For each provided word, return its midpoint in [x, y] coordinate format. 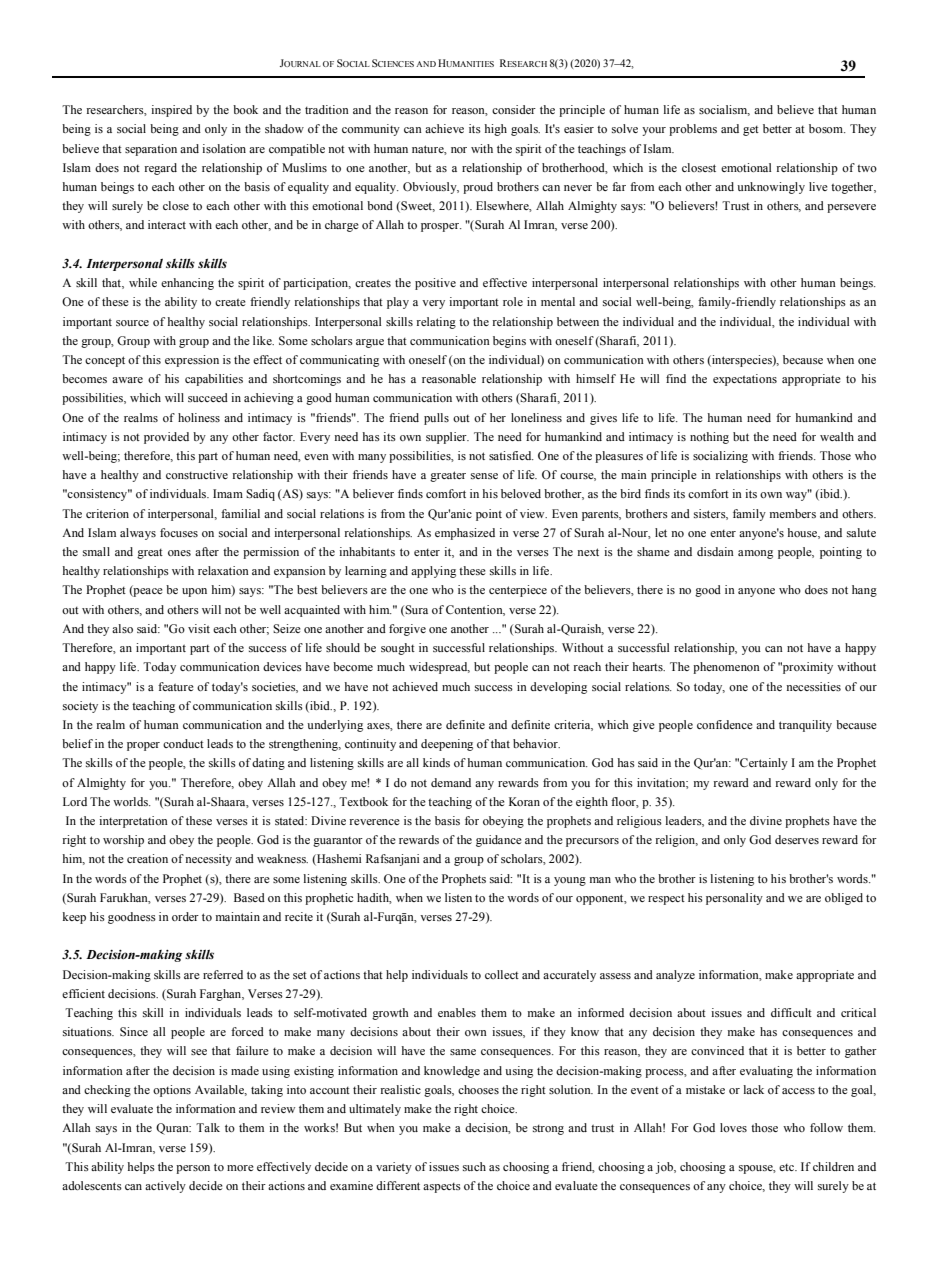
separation [151, 150]
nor [459, 150]
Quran [173, 1129]
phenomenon [726, 668]
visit [199, 628]
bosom [827, 128]
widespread [439, 668]
